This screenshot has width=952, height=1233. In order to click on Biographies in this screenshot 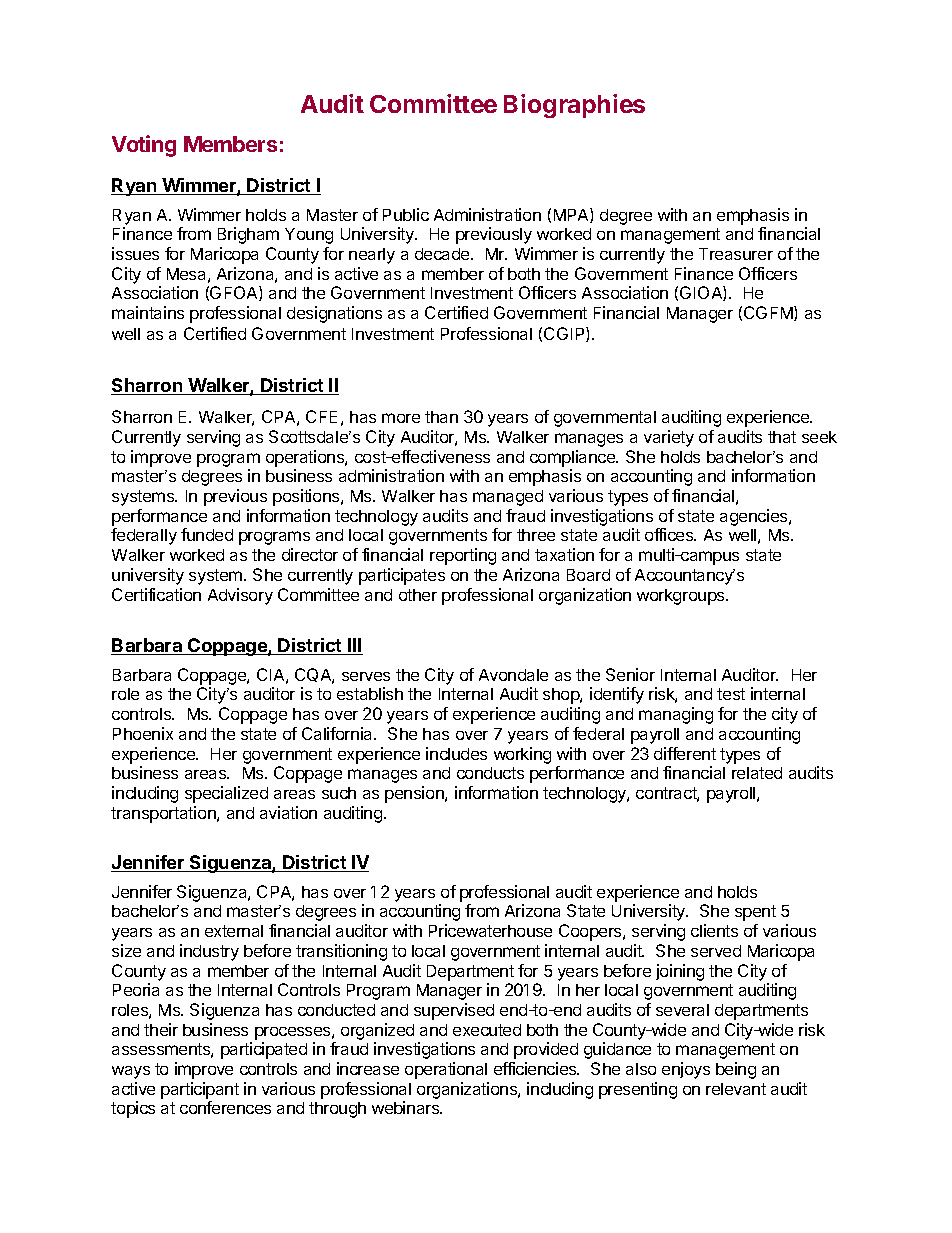, I will do `click(574, 106)`.
